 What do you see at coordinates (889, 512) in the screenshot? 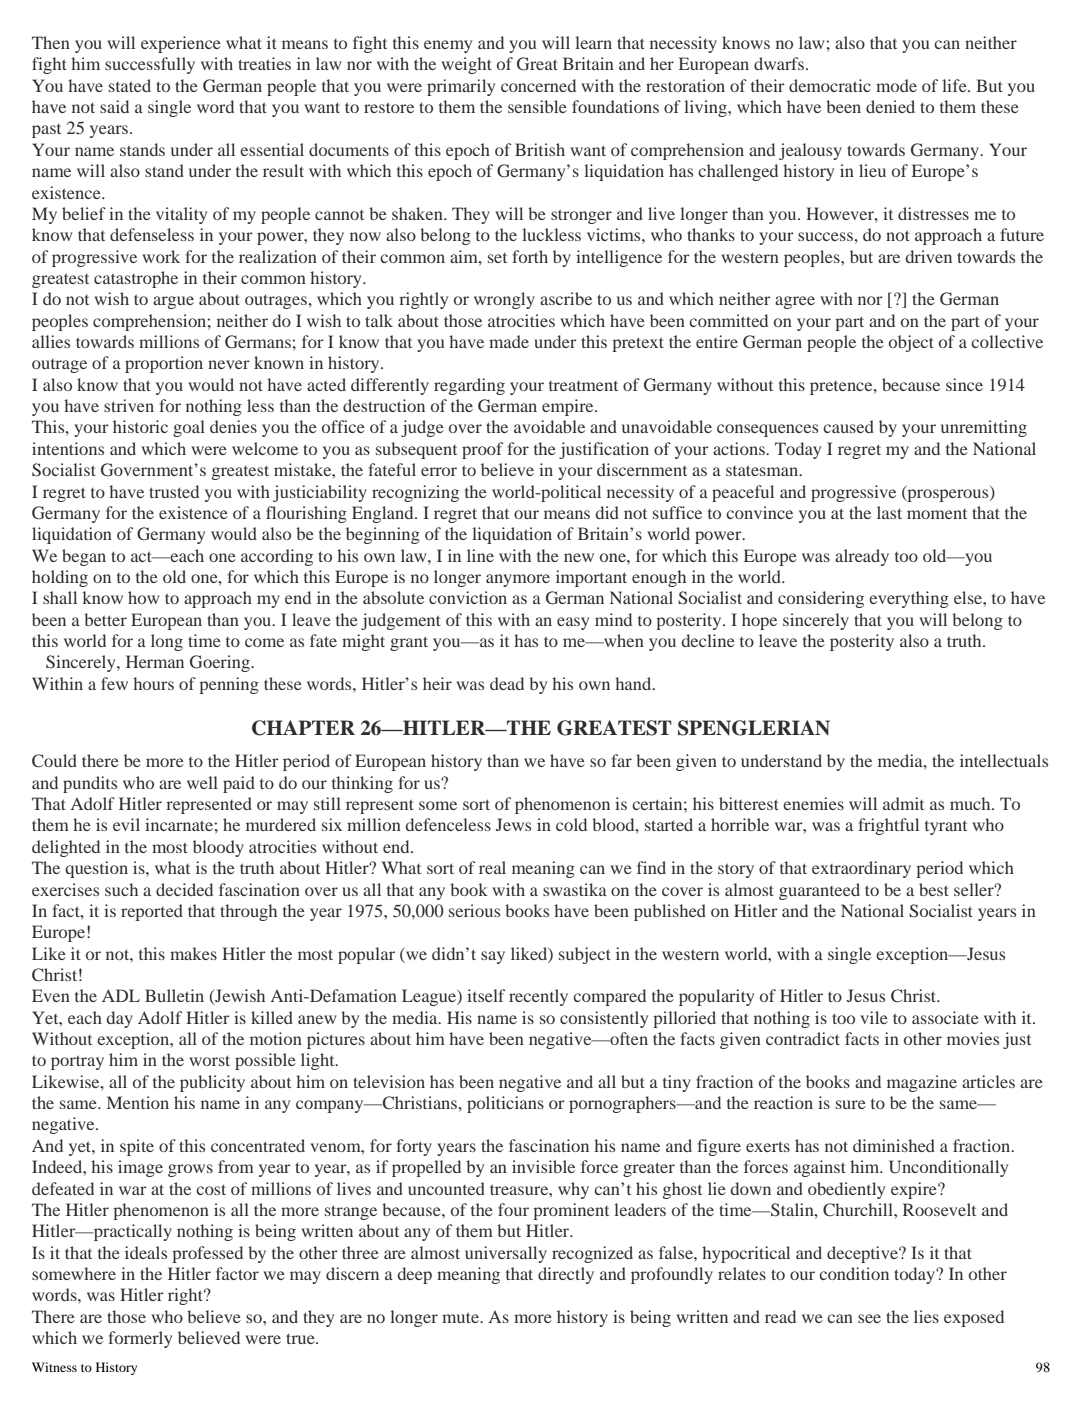
I see `last` at bounding box center [889, 512].
